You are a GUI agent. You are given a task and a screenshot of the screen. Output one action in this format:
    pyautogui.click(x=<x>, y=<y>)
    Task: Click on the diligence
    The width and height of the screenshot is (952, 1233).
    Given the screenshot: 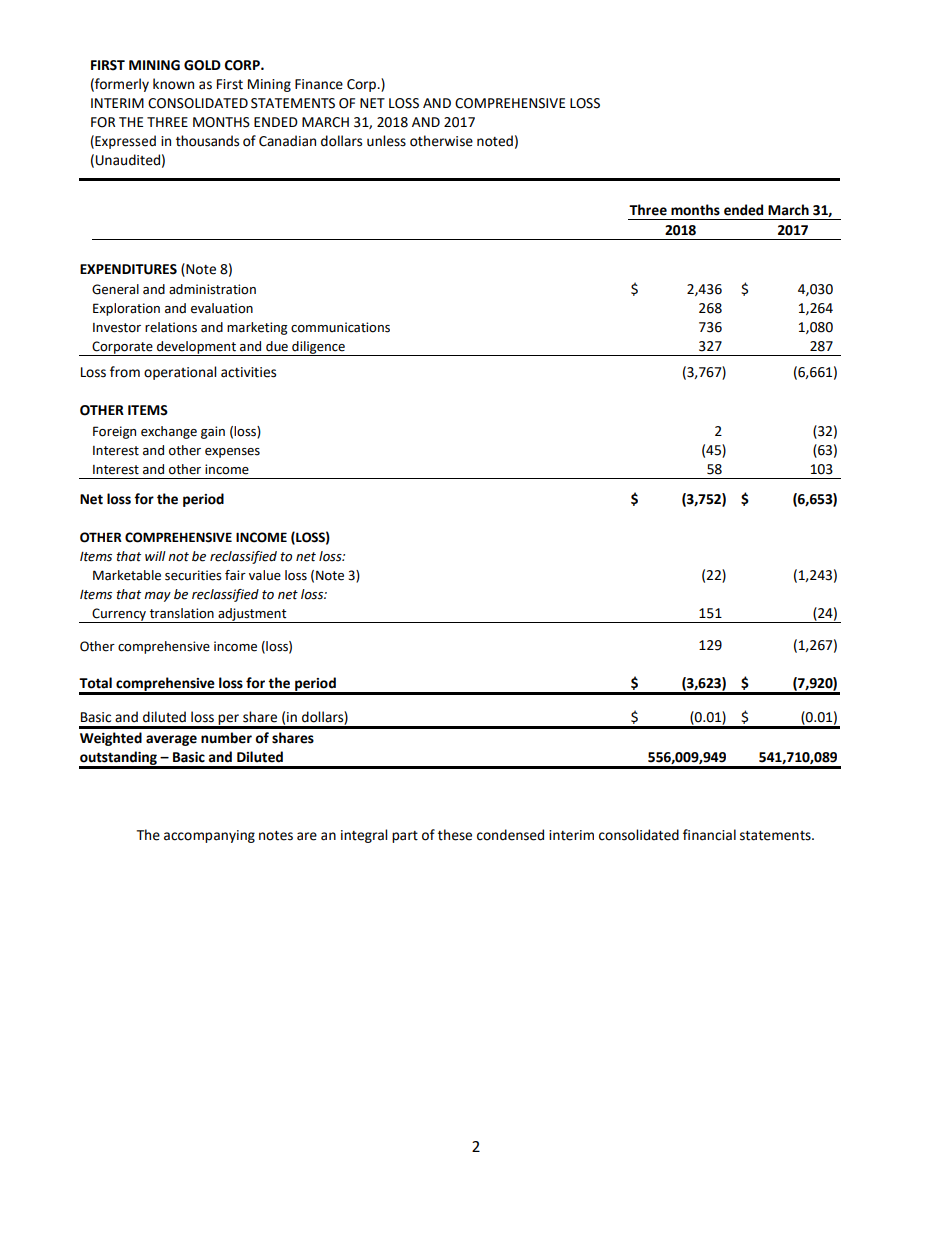 What is the action you would take?
    pyautogui.click(x=318, y=348)
